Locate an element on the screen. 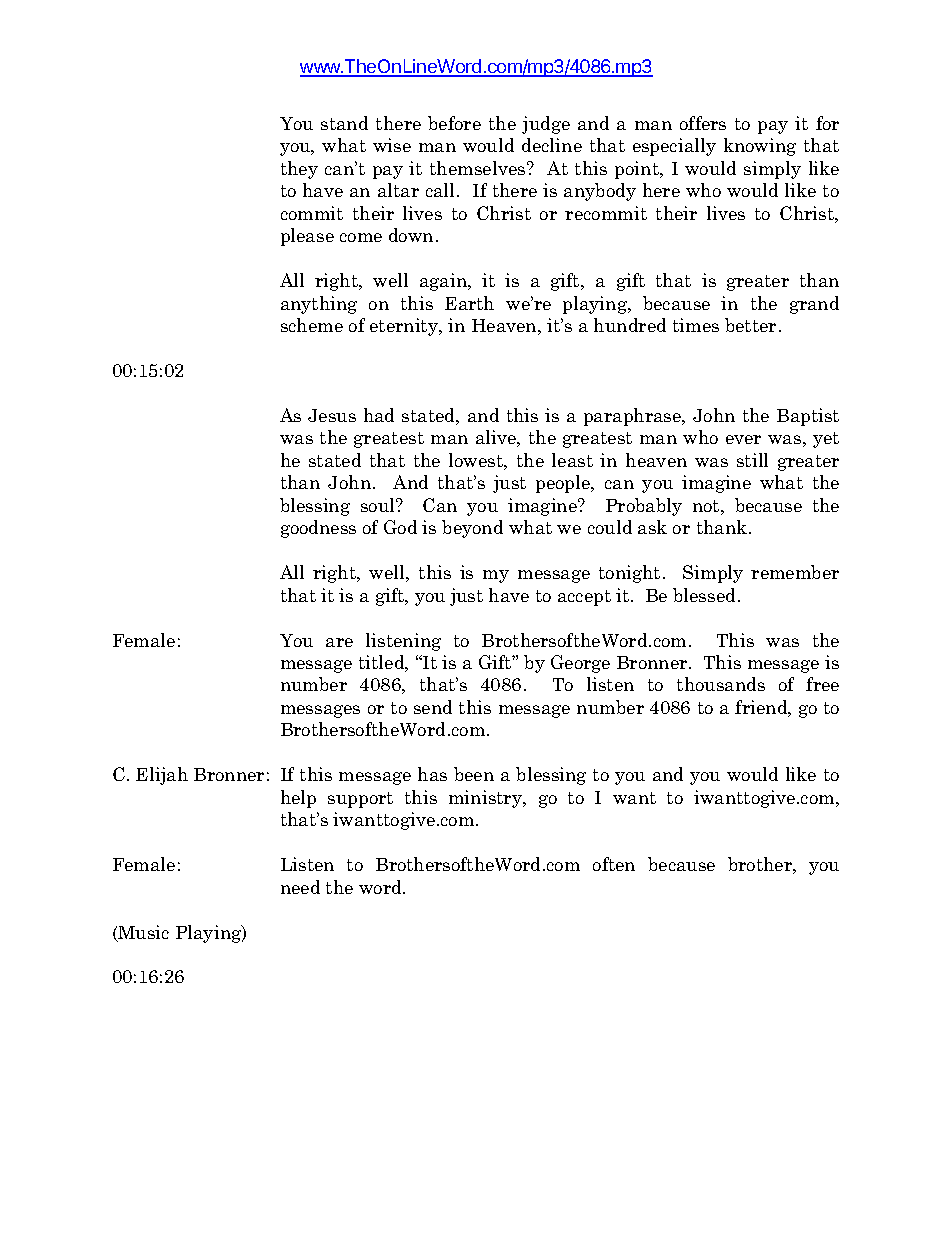  Elijah is located at coordinates (162, 776).
